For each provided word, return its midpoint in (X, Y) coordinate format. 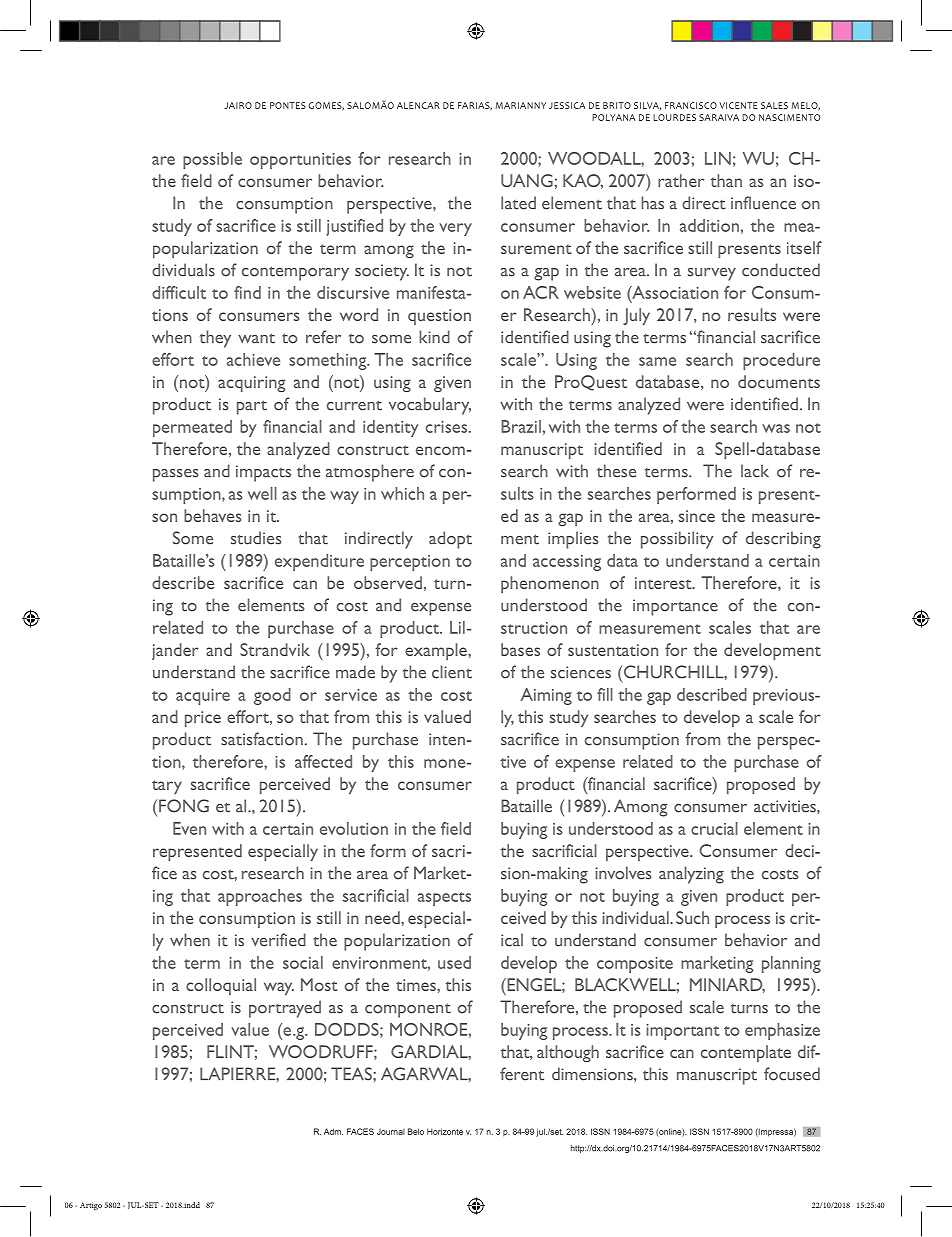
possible (212, 160)
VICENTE (738, 105)
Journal (391, 1132)
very (455, 229)
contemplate (746, 1053)
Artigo (91, 1206)
